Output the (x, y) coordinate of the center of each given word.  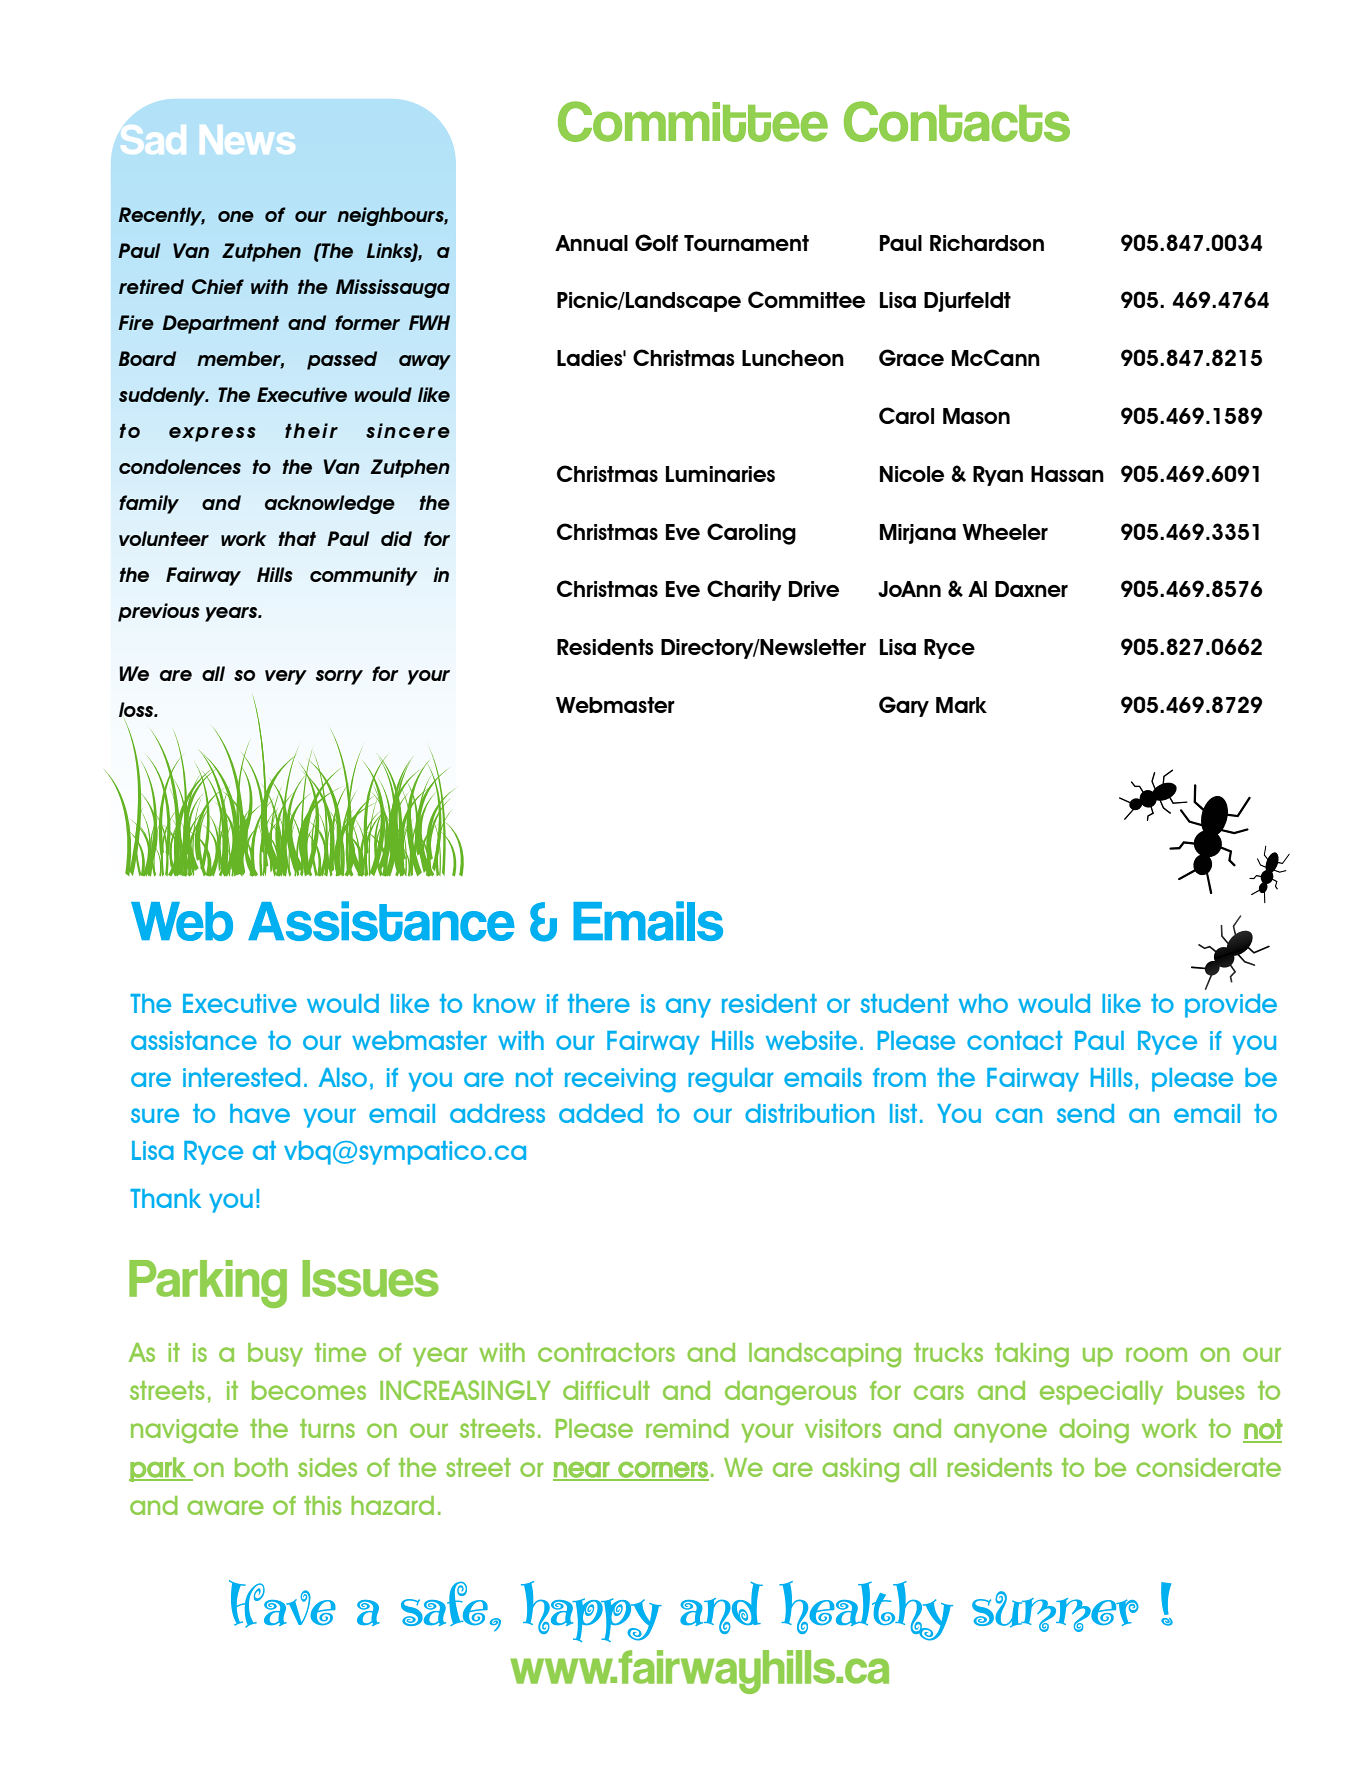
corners (662, 1470)
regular (731, 1080)
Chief (218, 286)
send (1085, 1113)
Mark (961, 705)
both (261, 1467)
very (286, 677)
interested (241, 1077)
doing (1094, 1431)
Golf (656, 242)
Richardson (987, 243)
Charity (744, 590)
